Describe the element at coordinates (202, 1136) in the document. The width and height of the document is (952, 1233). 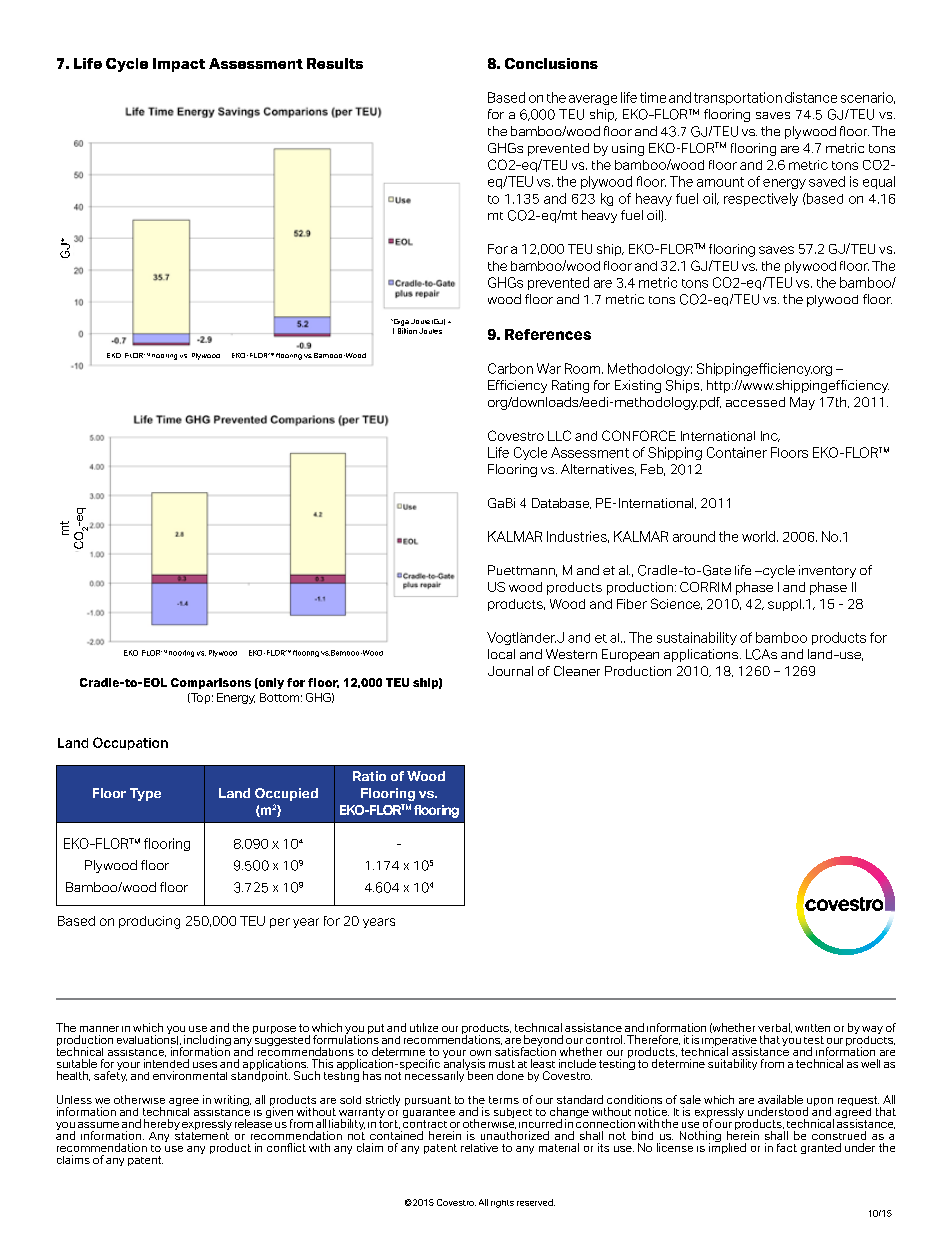
I see `statement` at that location.
